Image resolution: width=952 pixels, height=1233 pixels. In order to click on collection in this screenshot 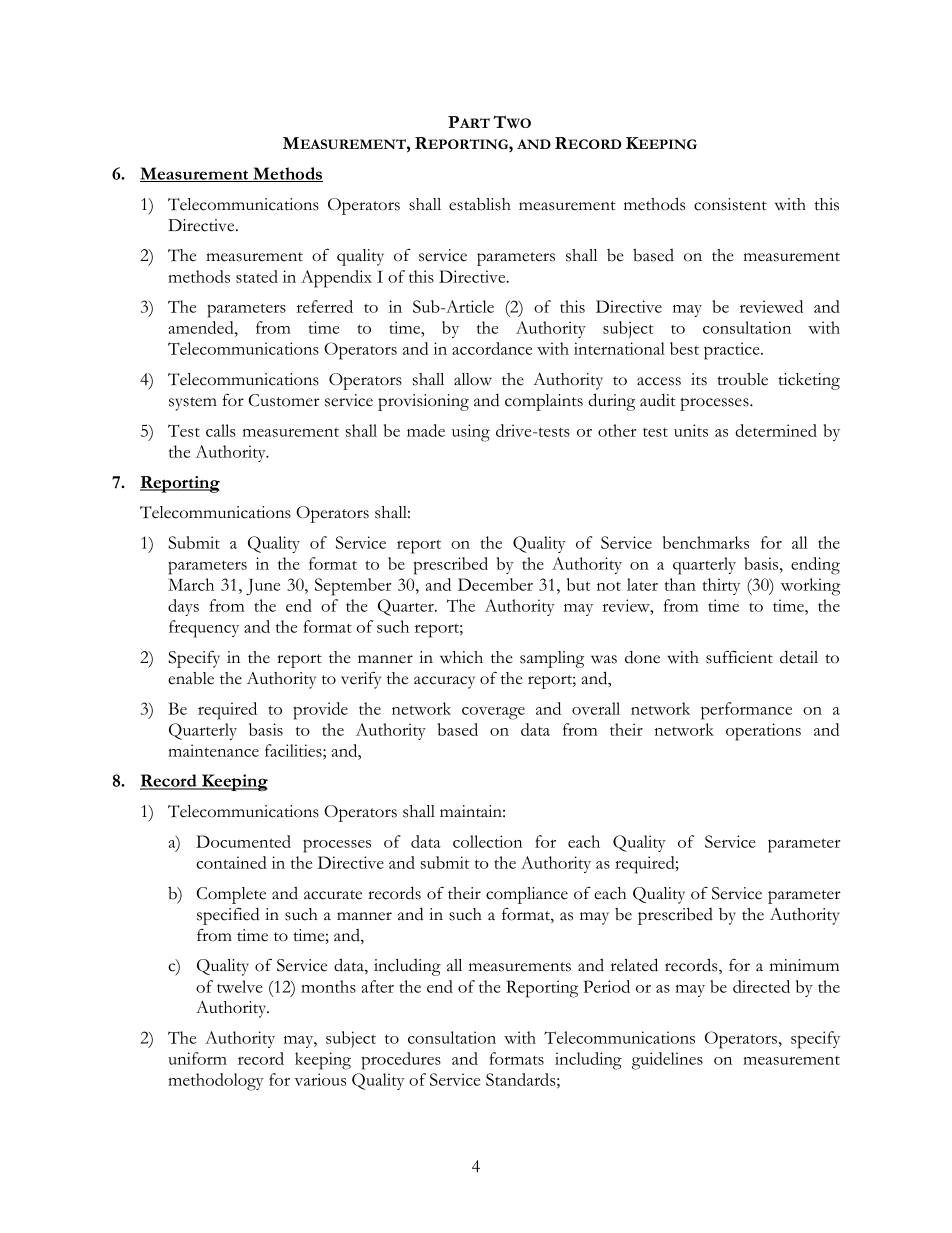, I will do `click(487, 841)`.
